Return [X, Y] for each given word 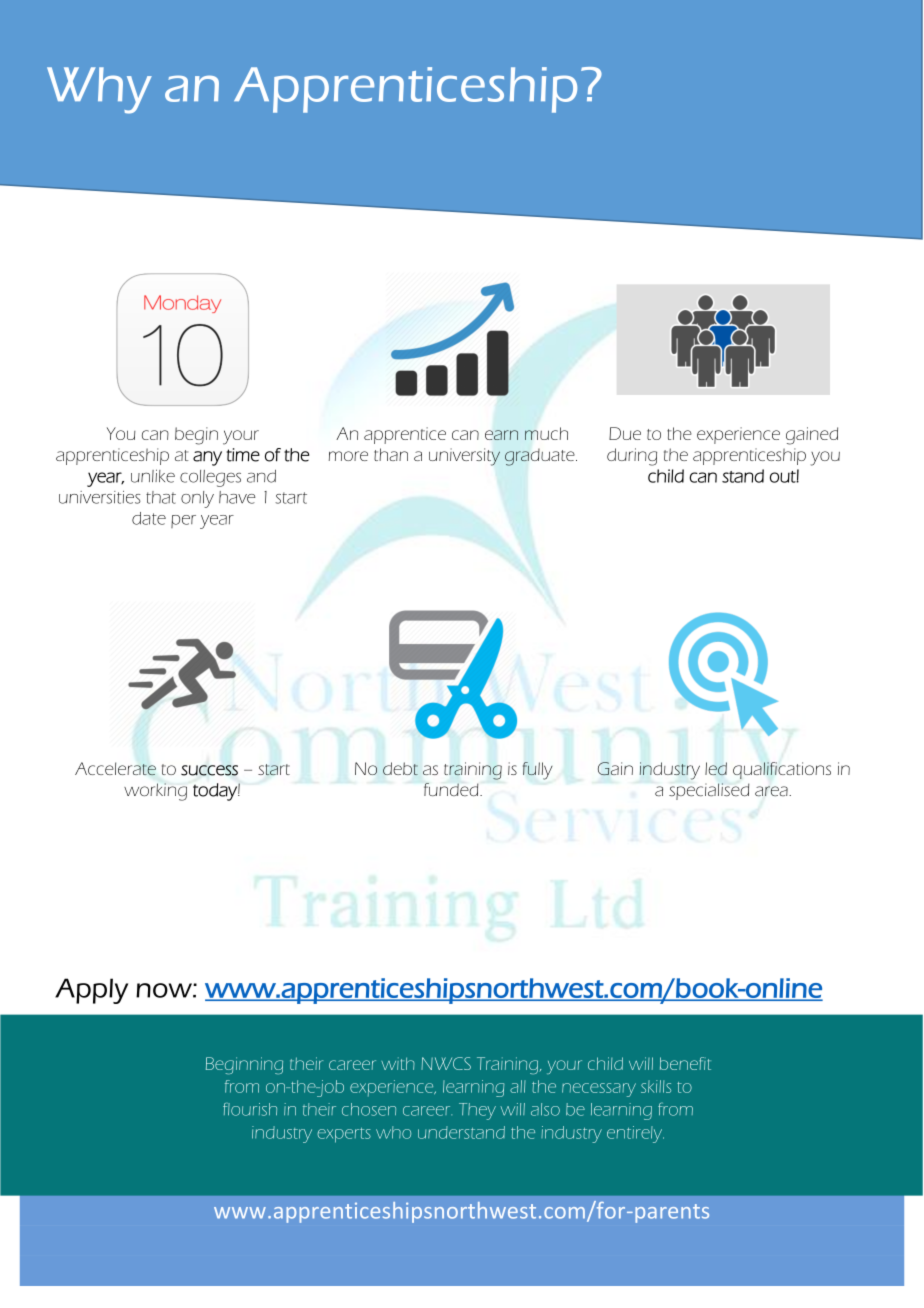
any [207, 458]
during [632, 457]
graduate [541, 457]
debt [400, 768]
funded [452, 789]
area [772, 791]
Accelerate [115, 769]
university [464, 457]
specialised [709, 791]
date [149, 518]
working [155, 792]
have [237, 497]
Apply [91, 991]
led [716, 768]
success [209, 770]
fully [538, 771]
